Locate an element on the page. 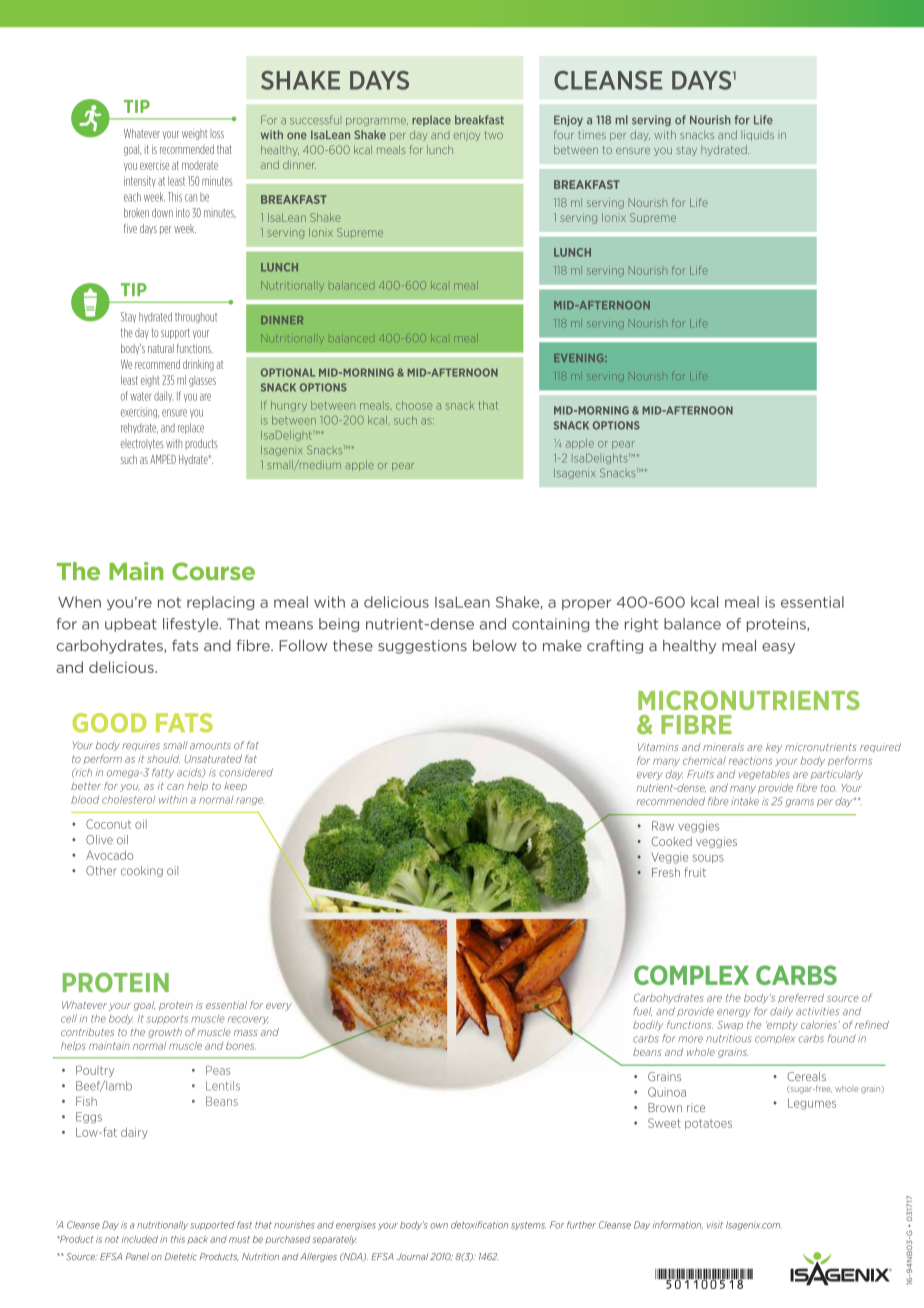 The height and width of the image is (1308, 924). below is located at coordinates (495, 646).
